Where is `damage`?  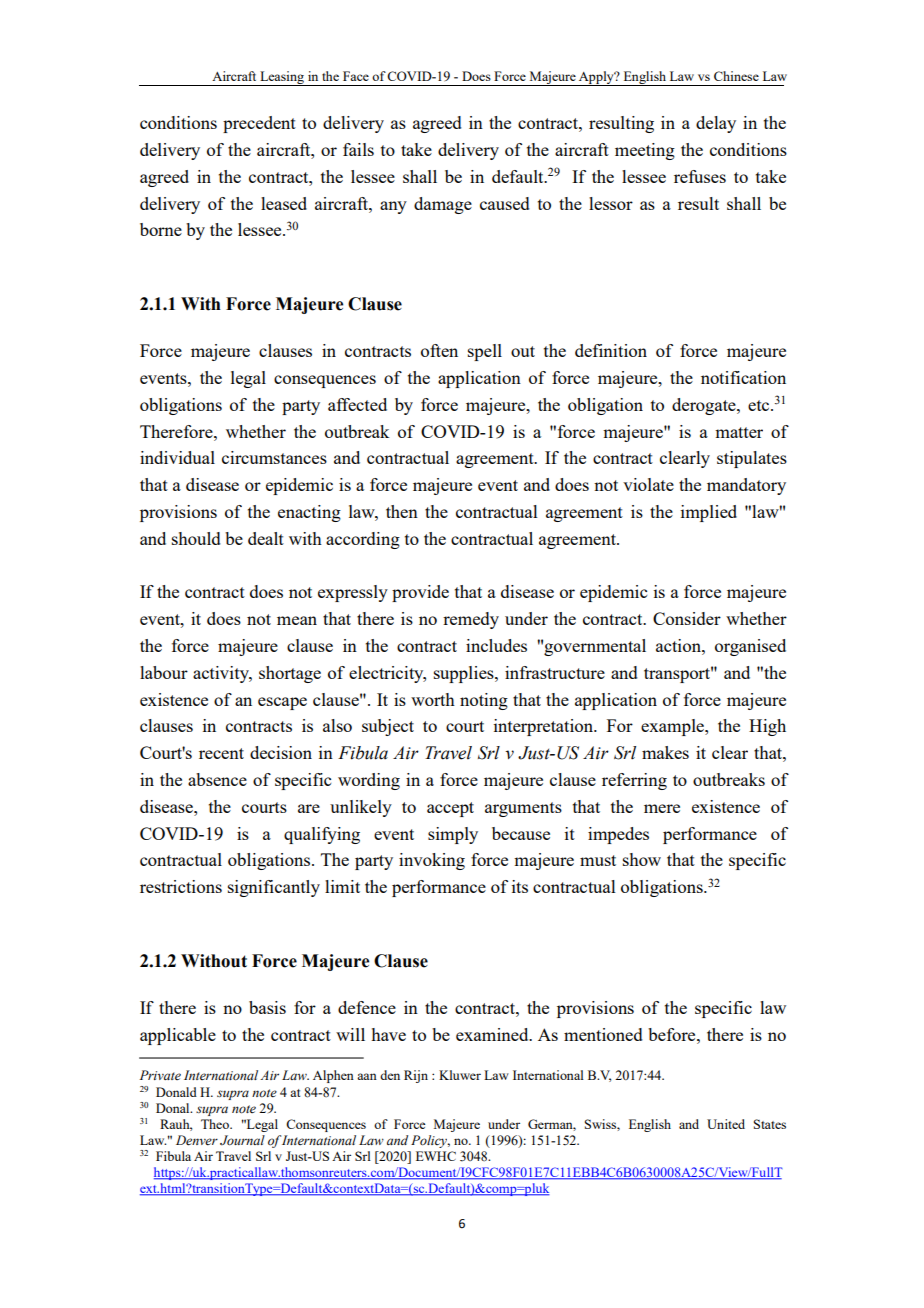 damage is located at coordinates (443, 205).
